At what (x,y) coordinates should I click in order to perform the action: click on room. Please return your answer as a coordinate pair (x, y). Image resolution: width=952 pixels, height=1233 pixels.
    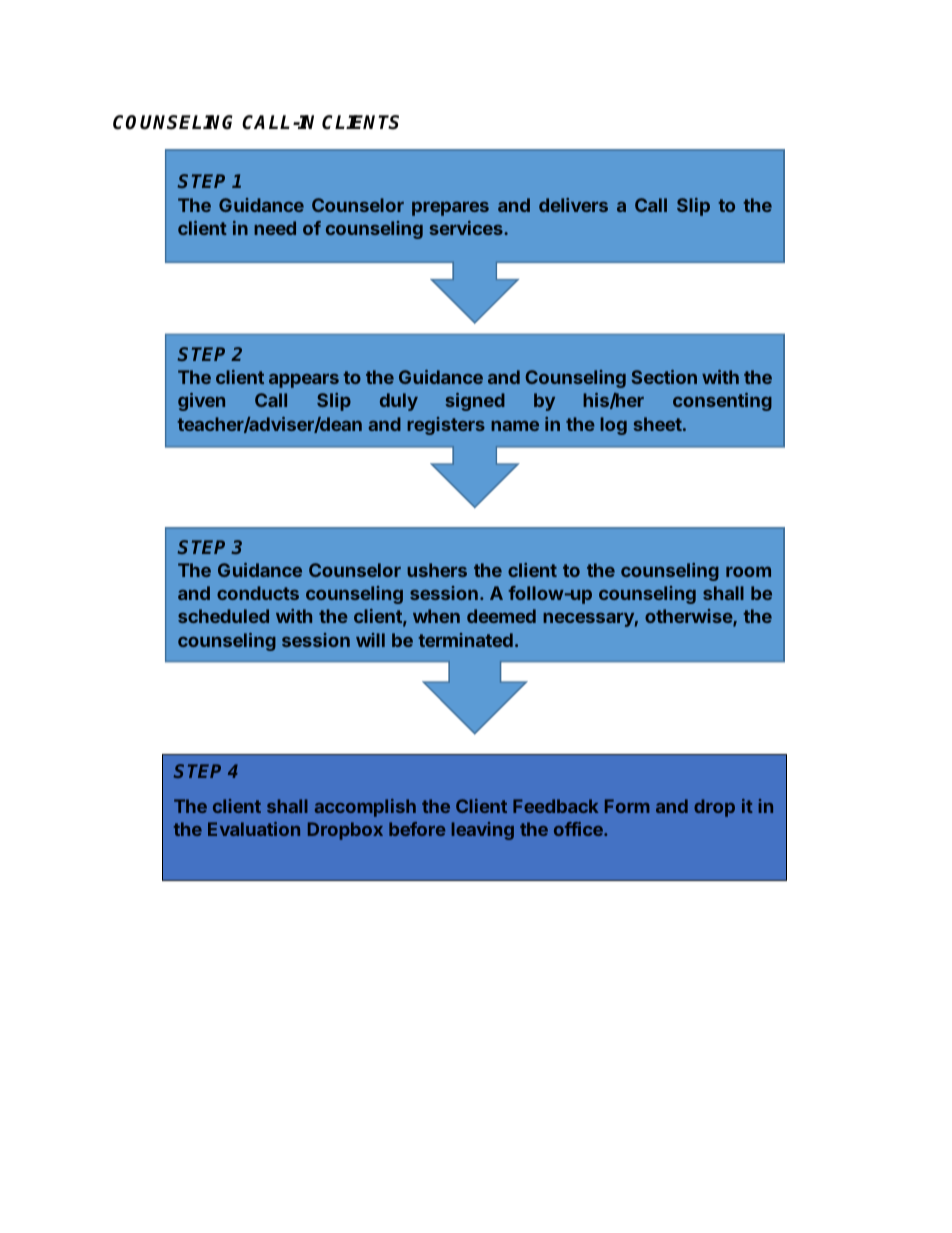
    Looking at the image, I should click on (748, 572).
